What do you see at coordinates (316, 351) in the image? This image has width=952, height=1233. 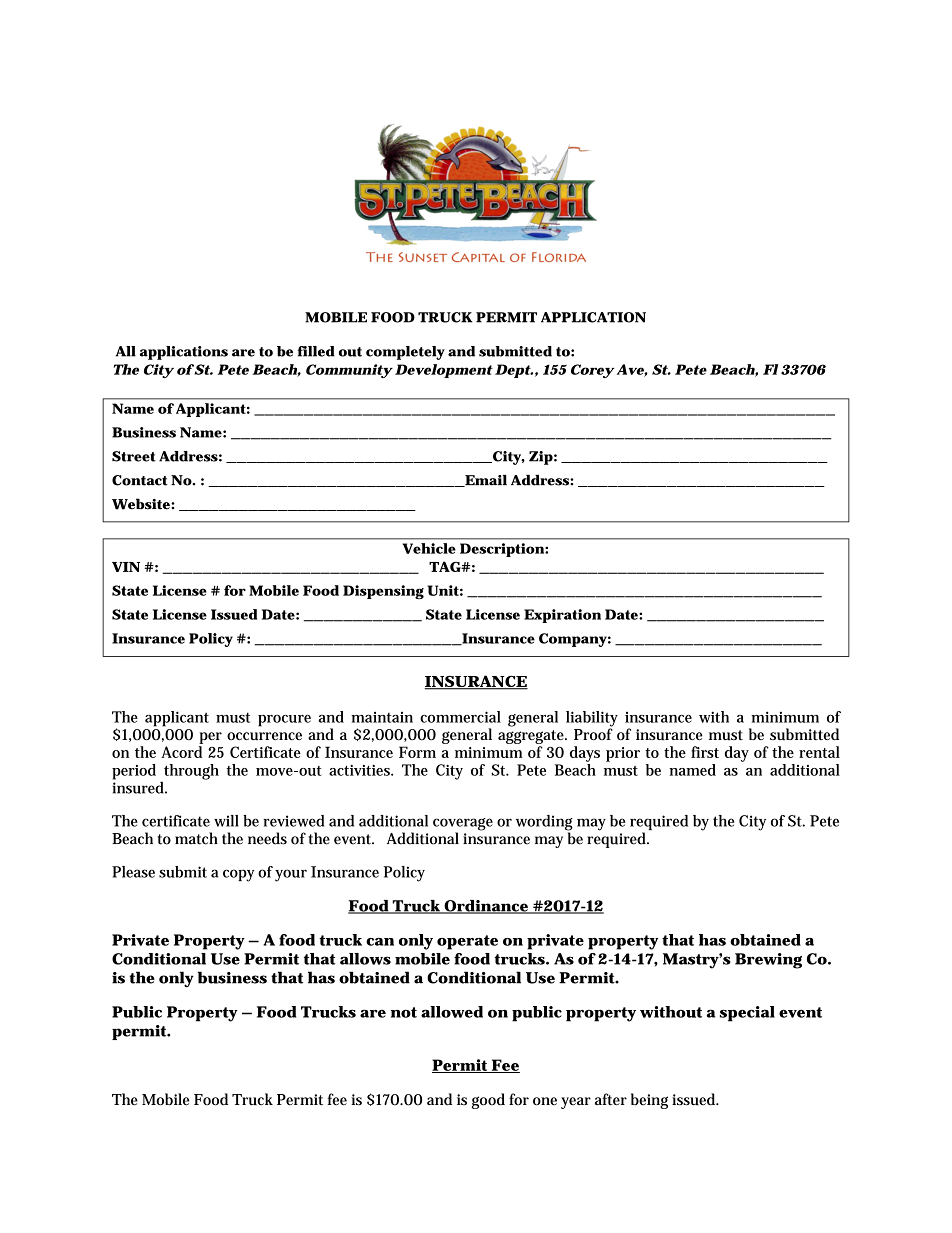 I see `filled` at bounding box center [316, 351].
